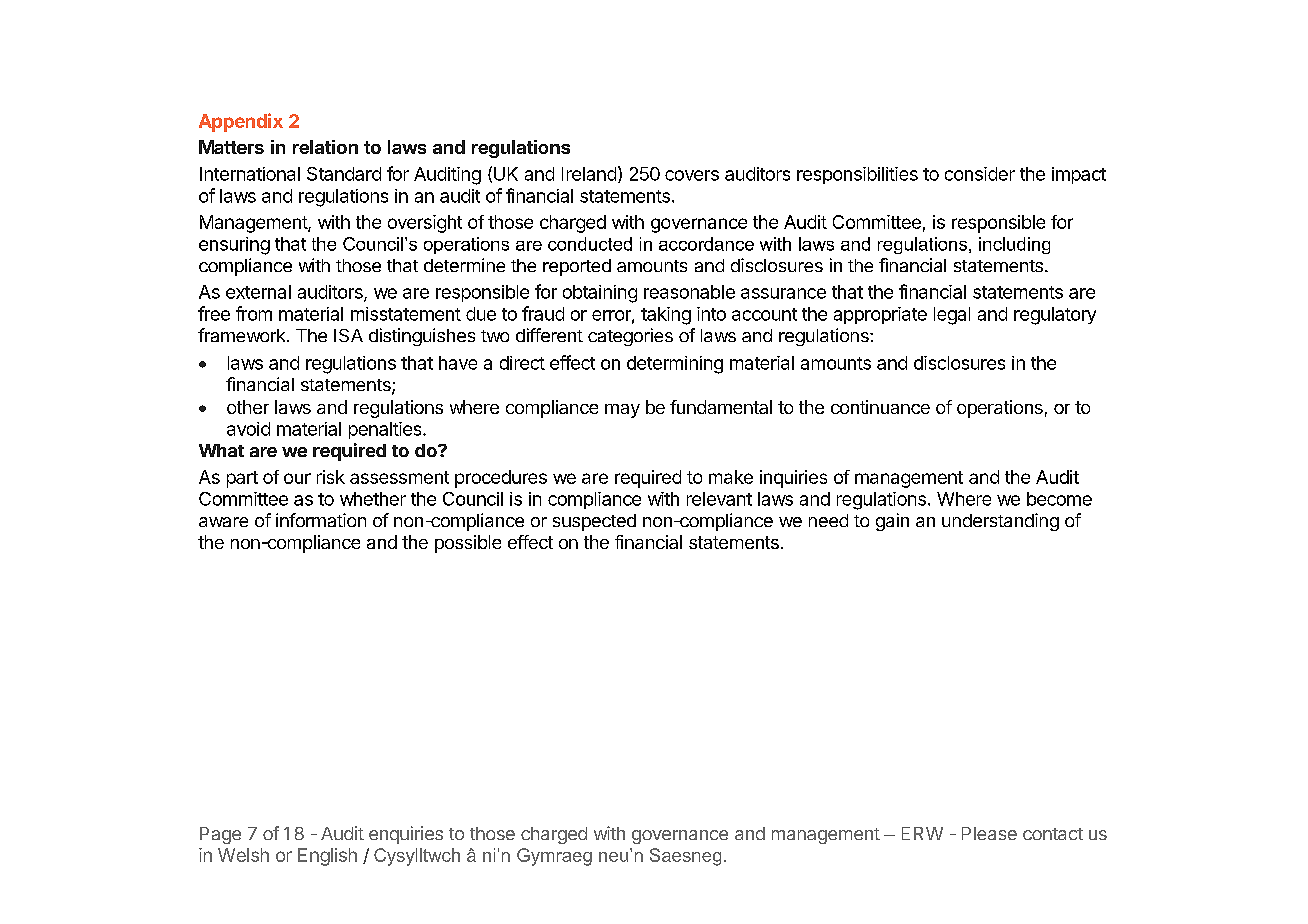  What do you see at coordinates (348, 335) in the page?
I see `ISA` at bounding box center [348, 335].
